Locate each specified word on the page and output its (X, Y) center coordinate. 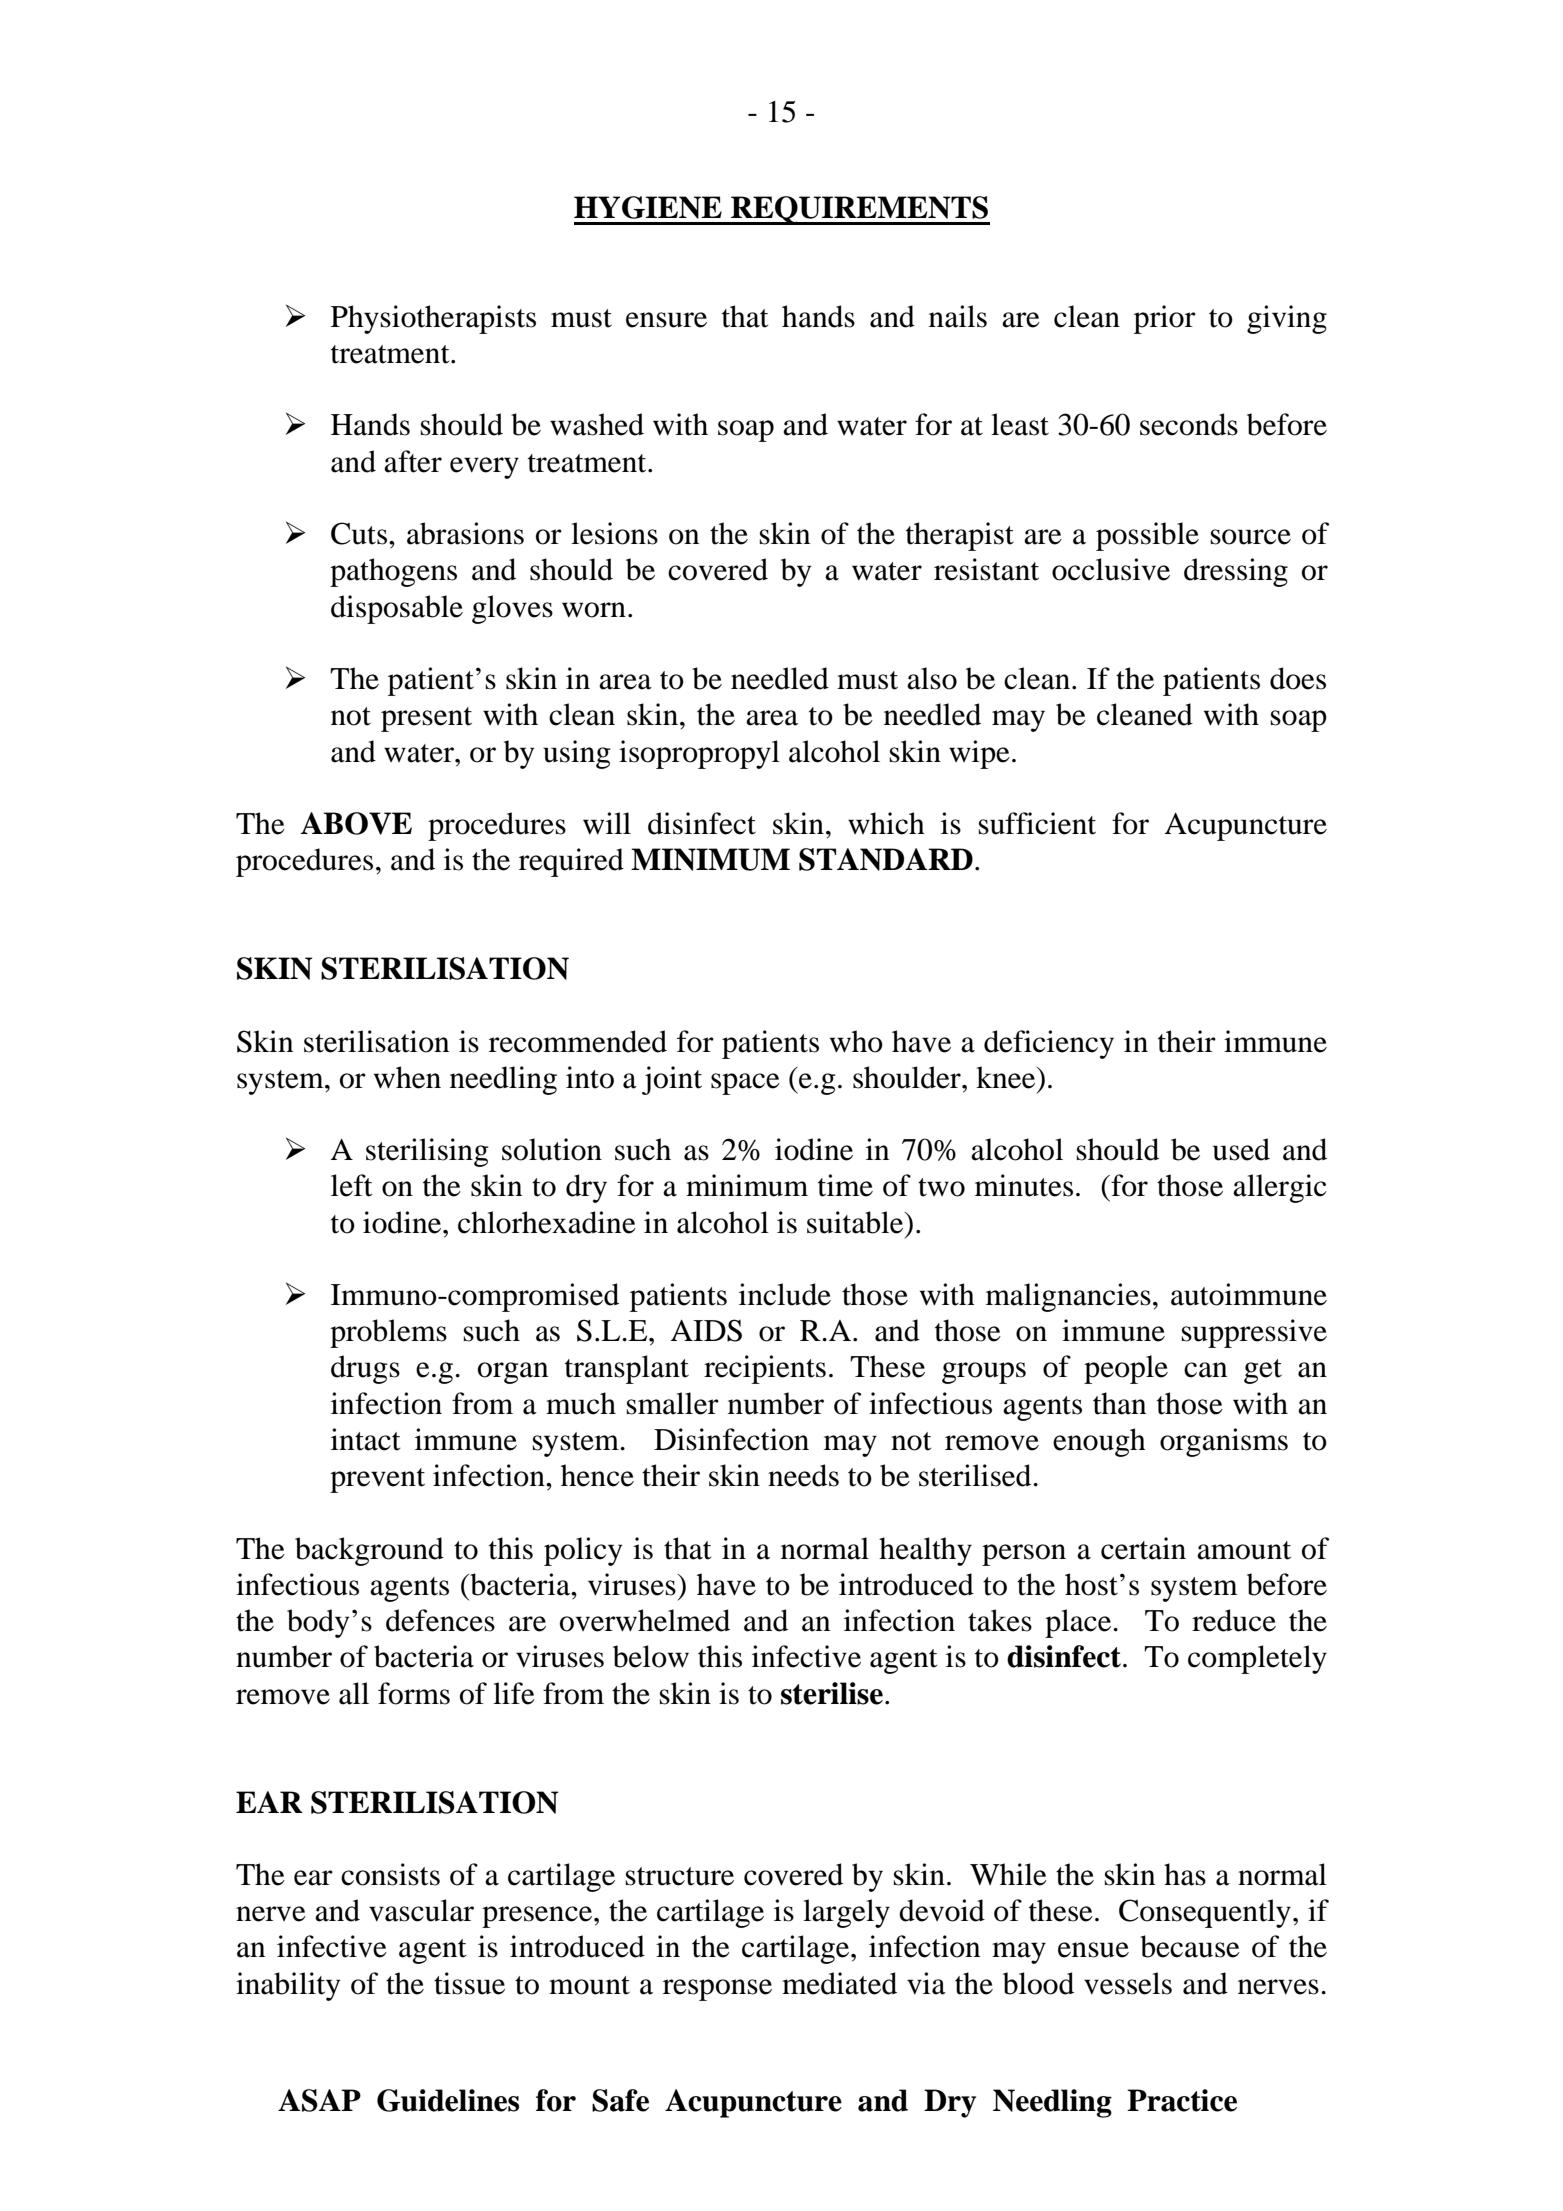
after (413, 461)
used (1241, 1149)
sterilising (427, 1152)
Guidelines (448, 2100)
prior (1165, 319)
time (845, 1185)
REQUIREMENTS (859, 210)
